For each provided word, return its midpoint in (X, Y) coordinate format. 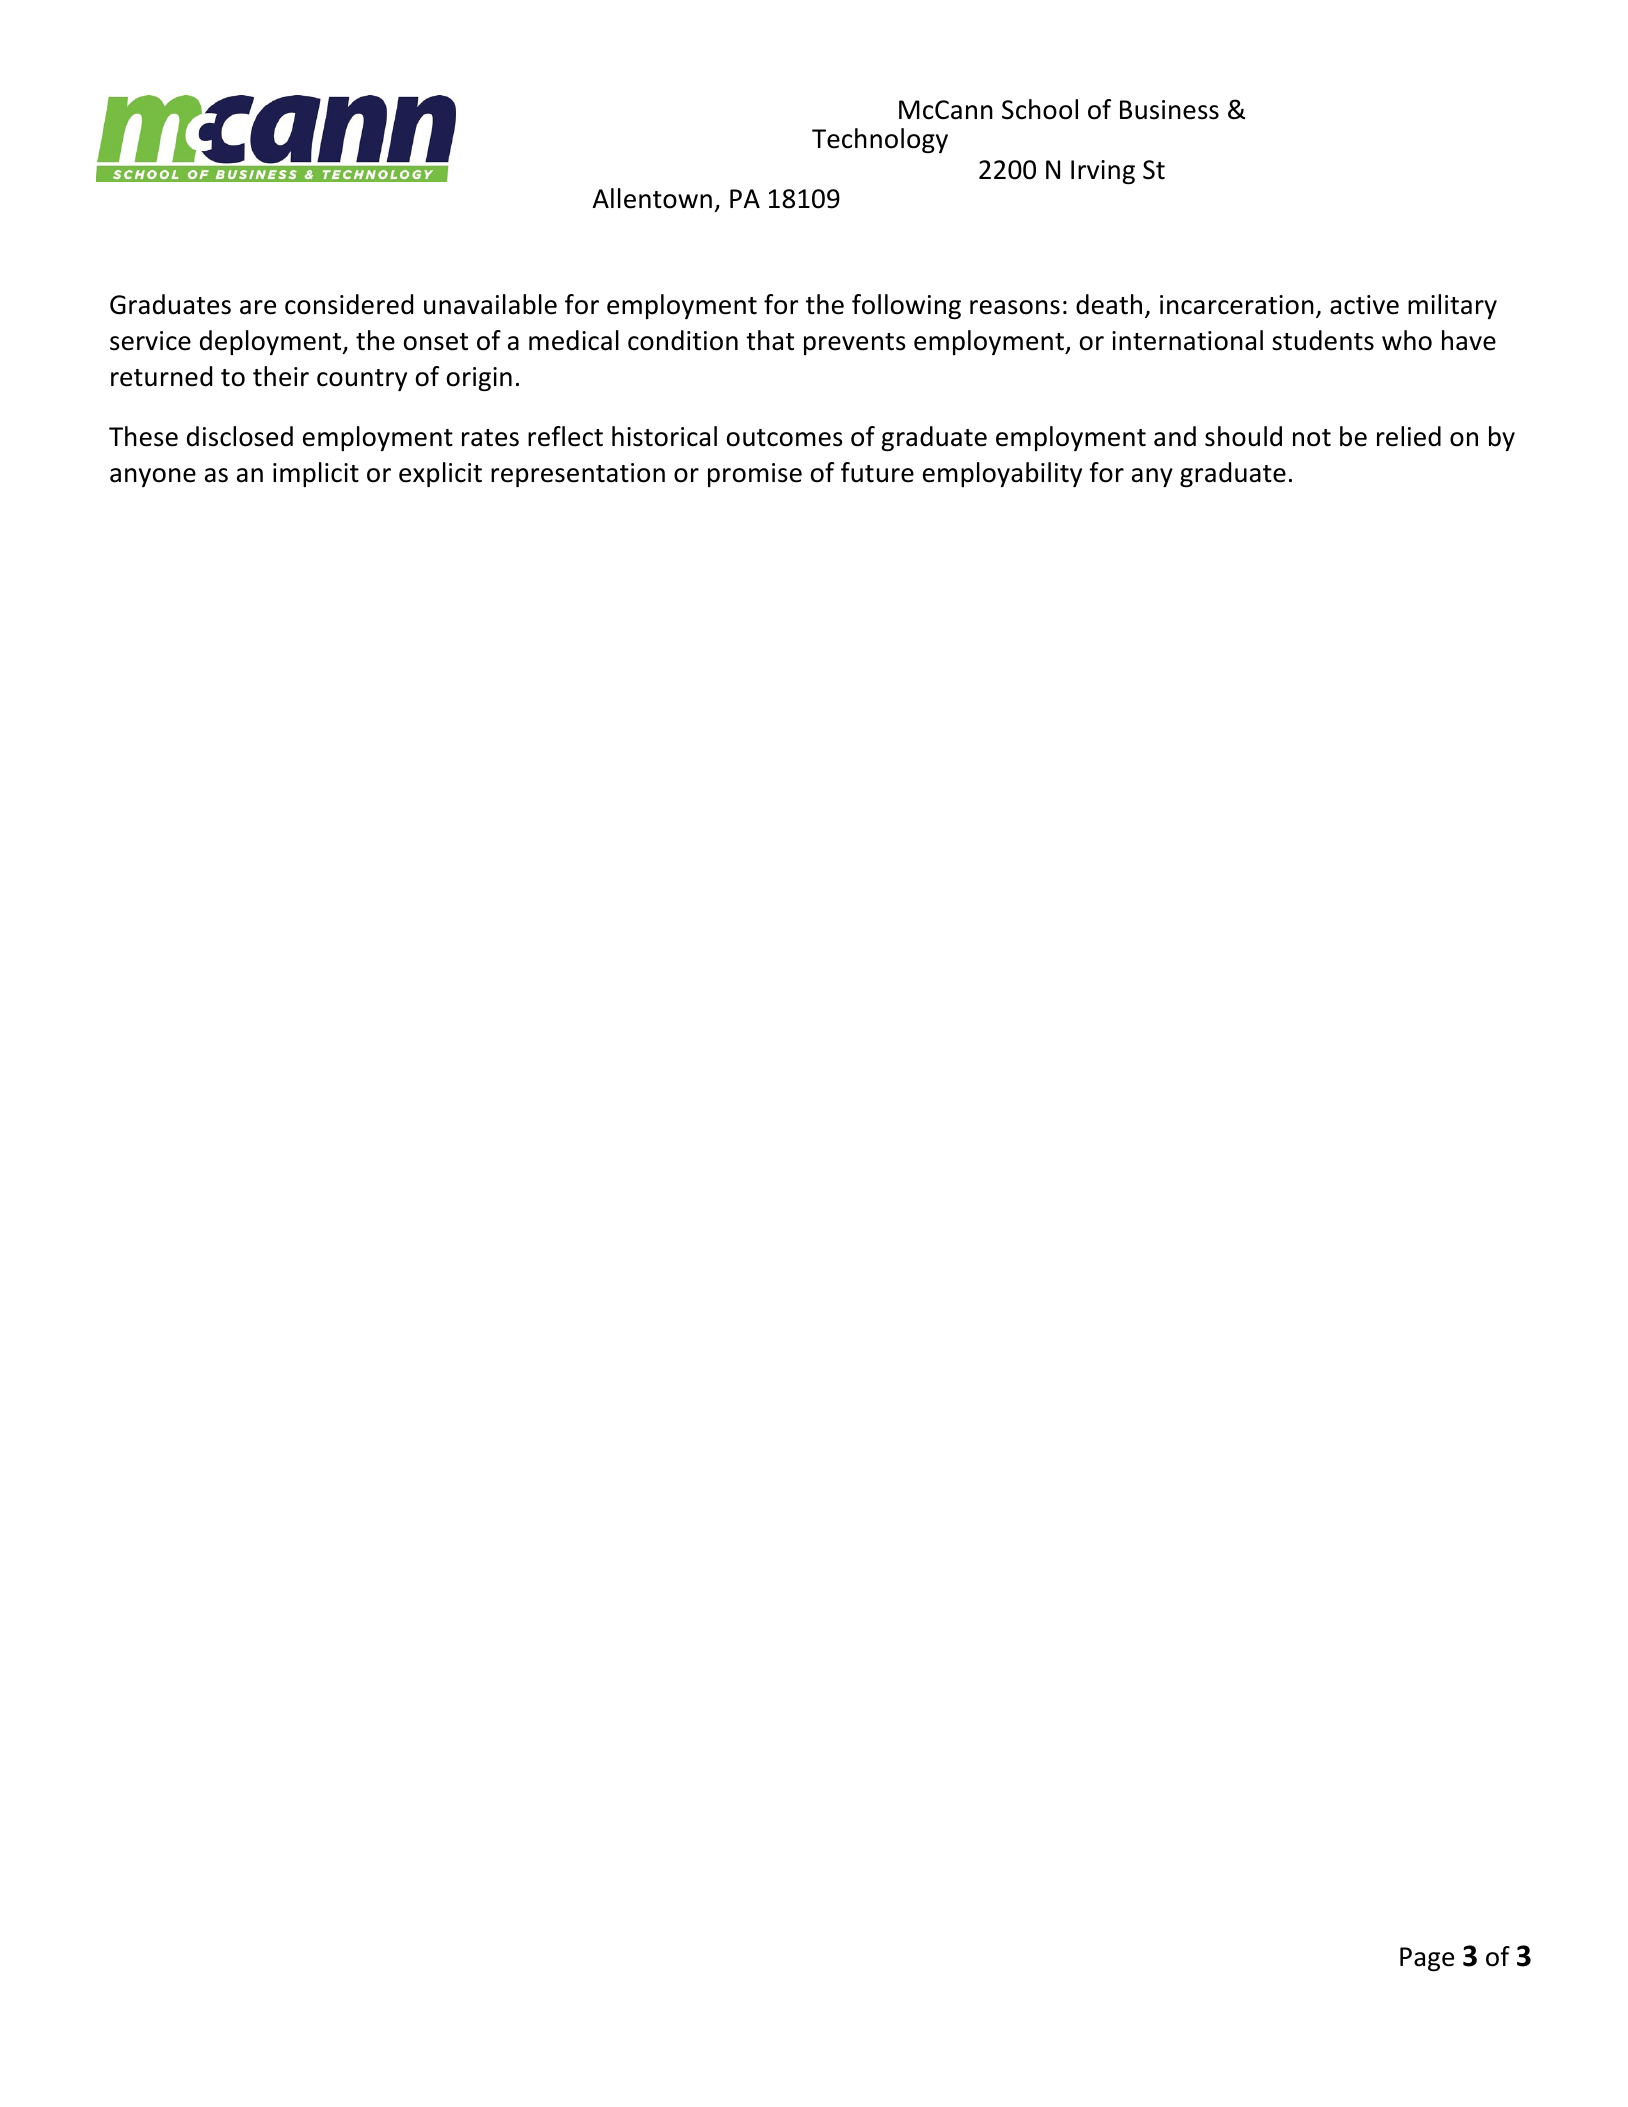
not (1312, 438)
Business (1169, 110)
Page (1427, 1959)
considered (349, 304)
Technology (880, 140)
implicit (316, 474)
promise (755, 475)
